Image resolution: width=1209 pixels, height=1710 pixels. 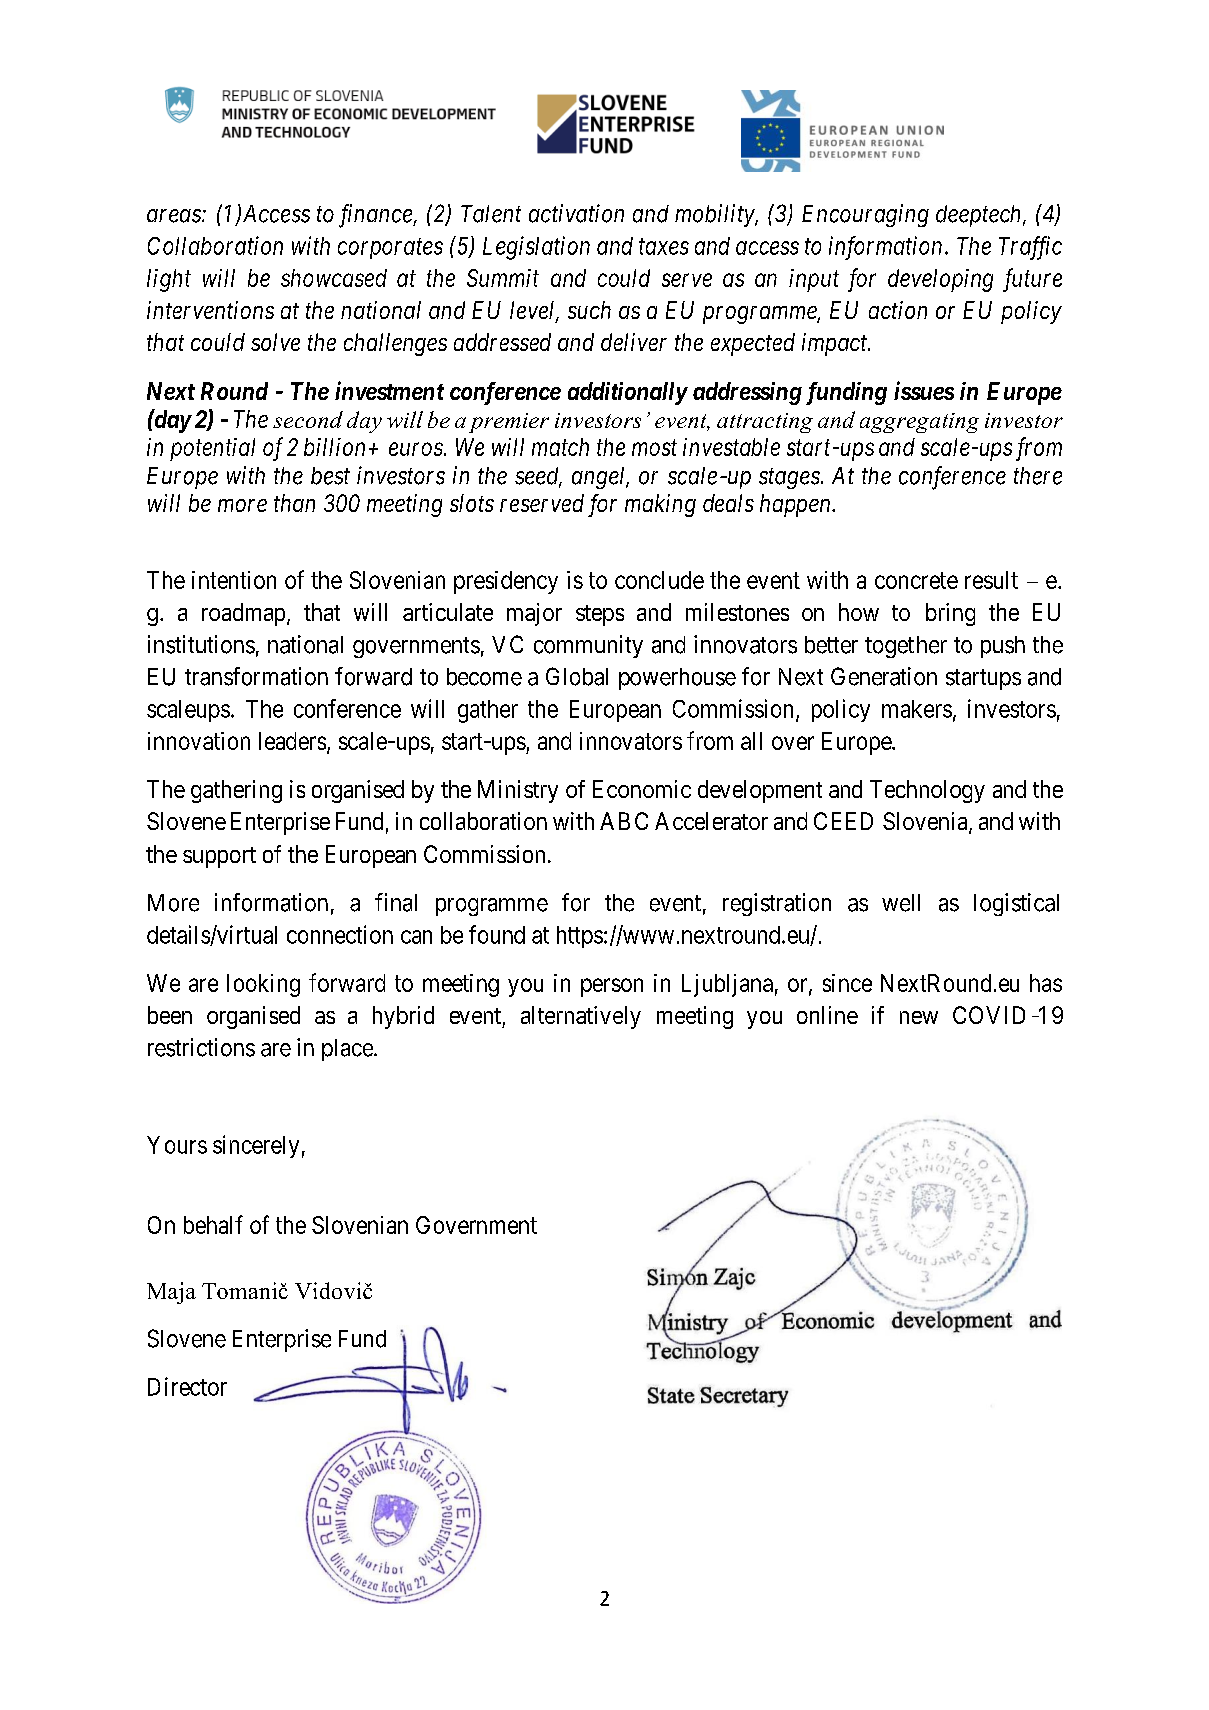 What do you see at coordinates (187, 1386) in the screenshot?
I see `Director` at bounding box center [187, 1386].
